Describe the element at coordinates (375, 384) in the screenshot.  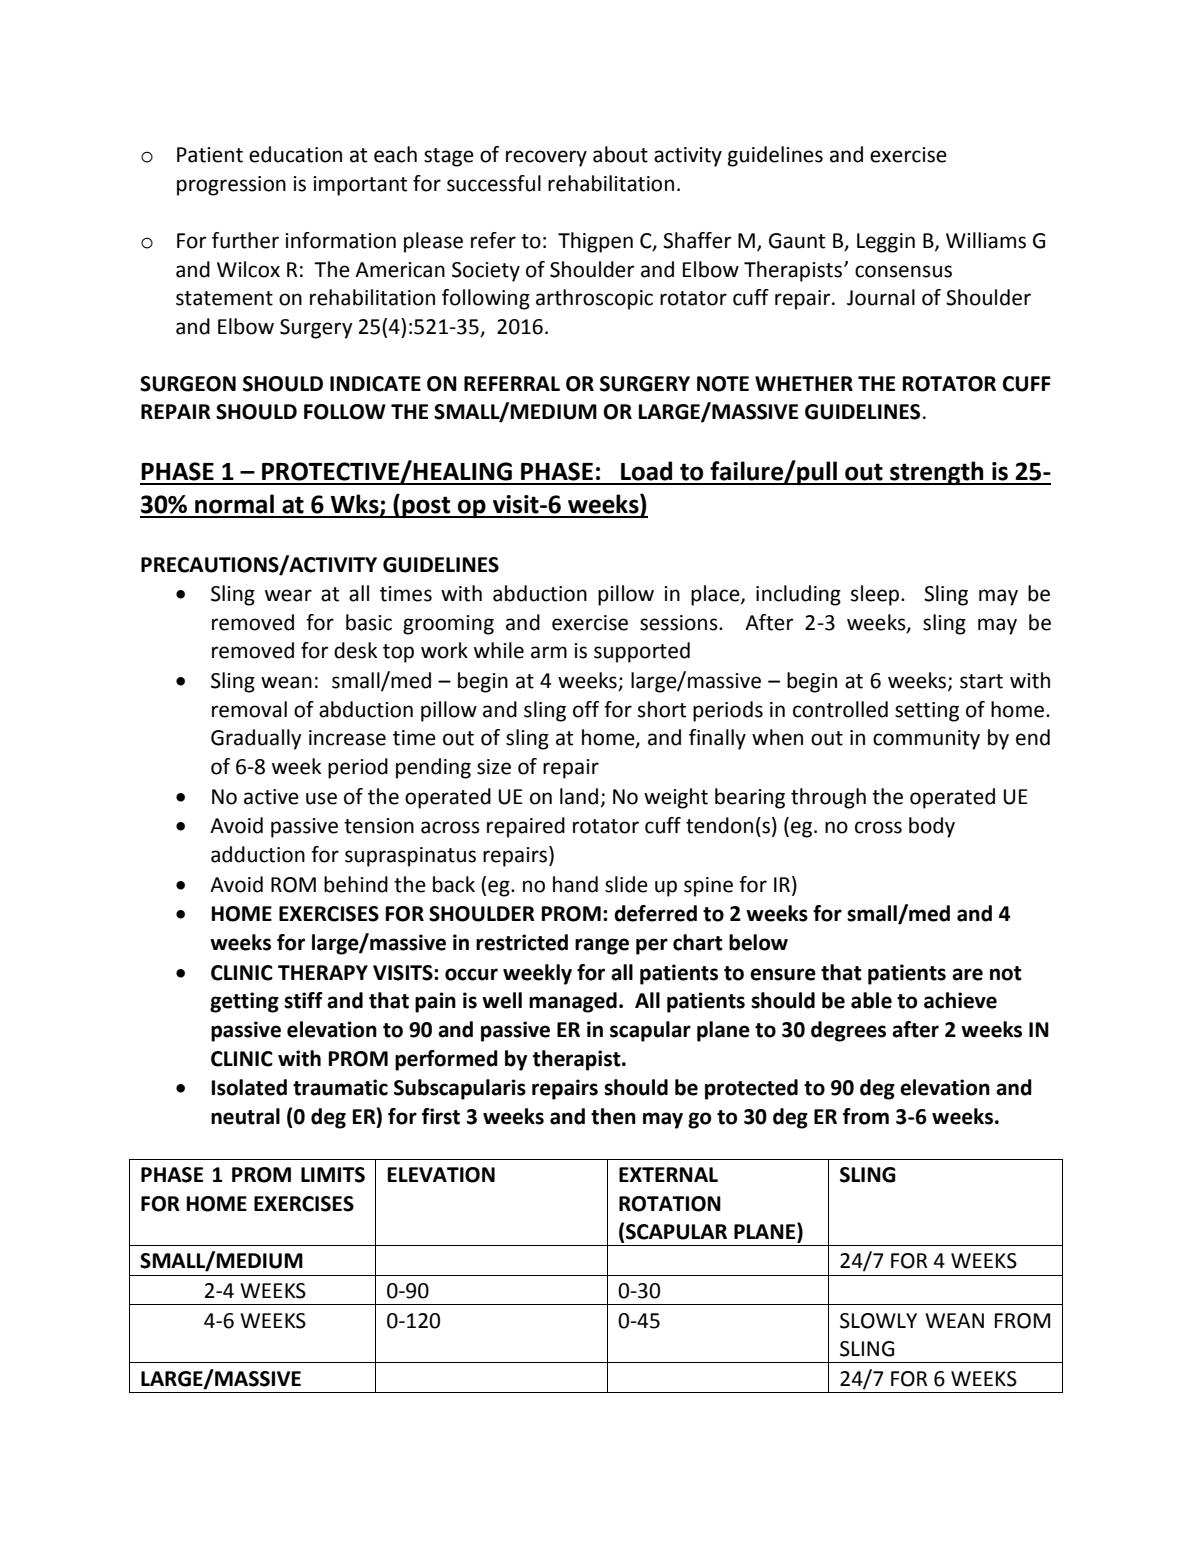
I see `INDICATE` at that location.
